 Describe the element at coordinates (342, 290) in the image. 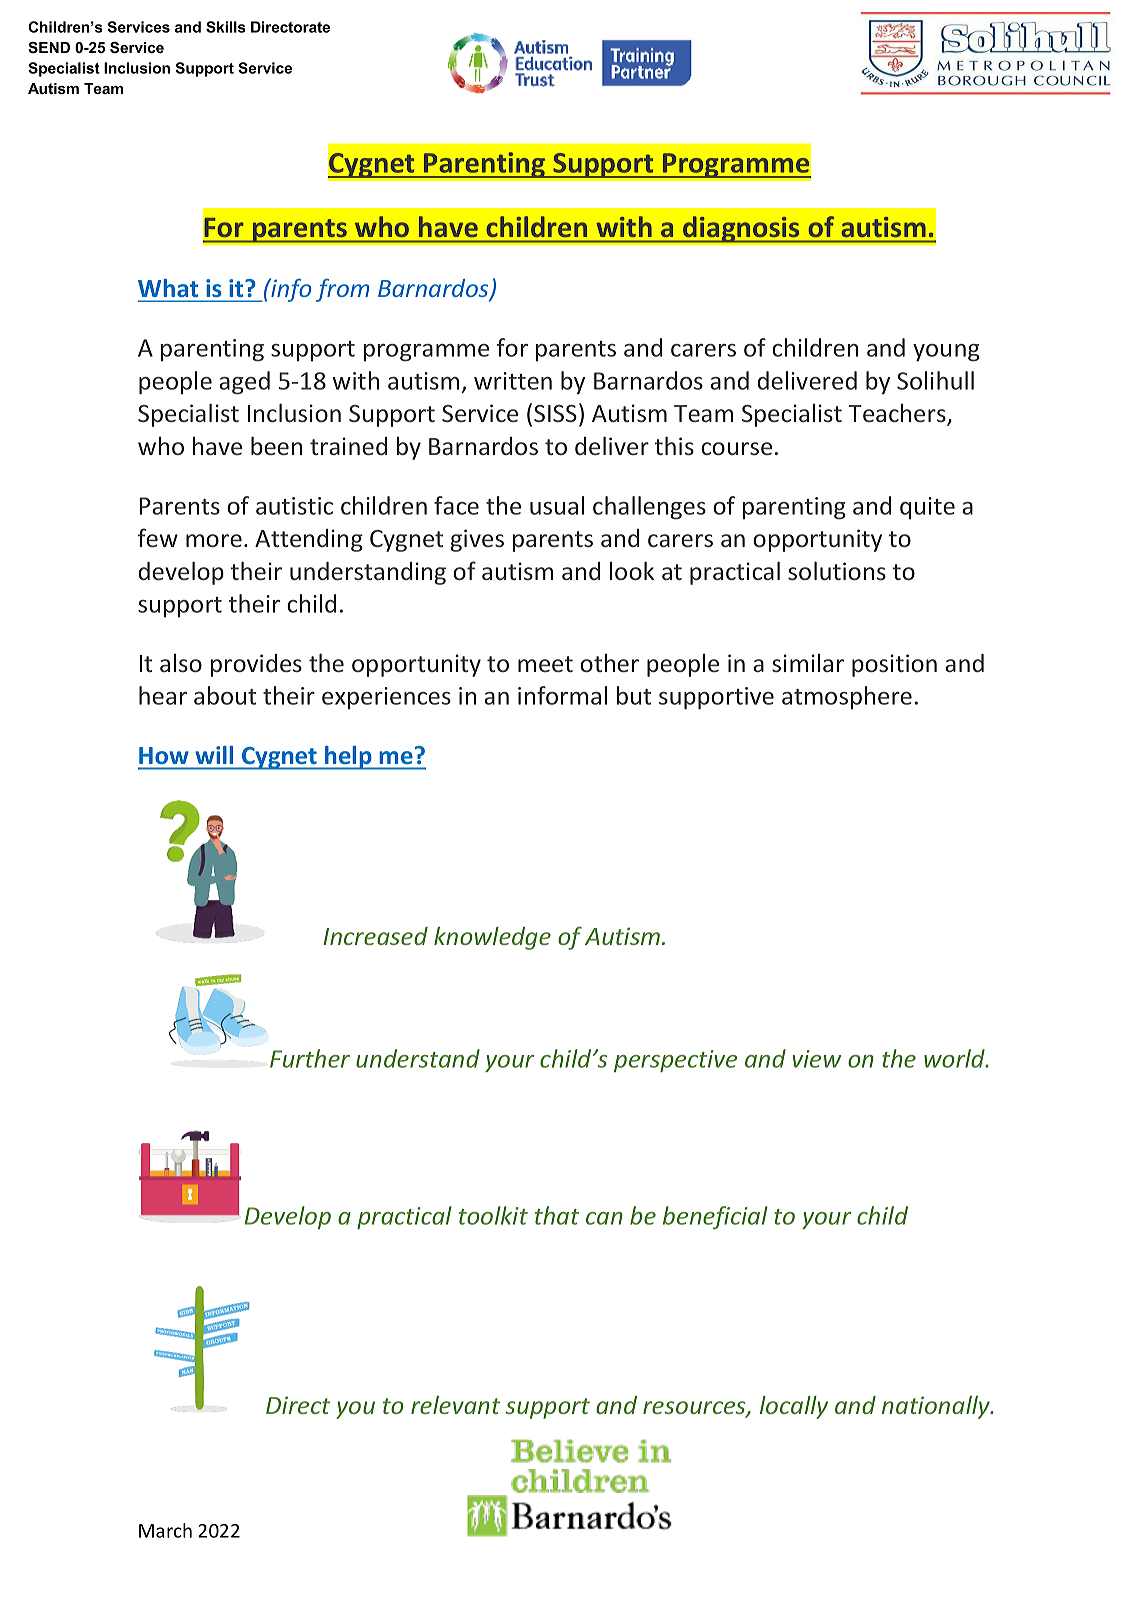

I see `from` at that location.
